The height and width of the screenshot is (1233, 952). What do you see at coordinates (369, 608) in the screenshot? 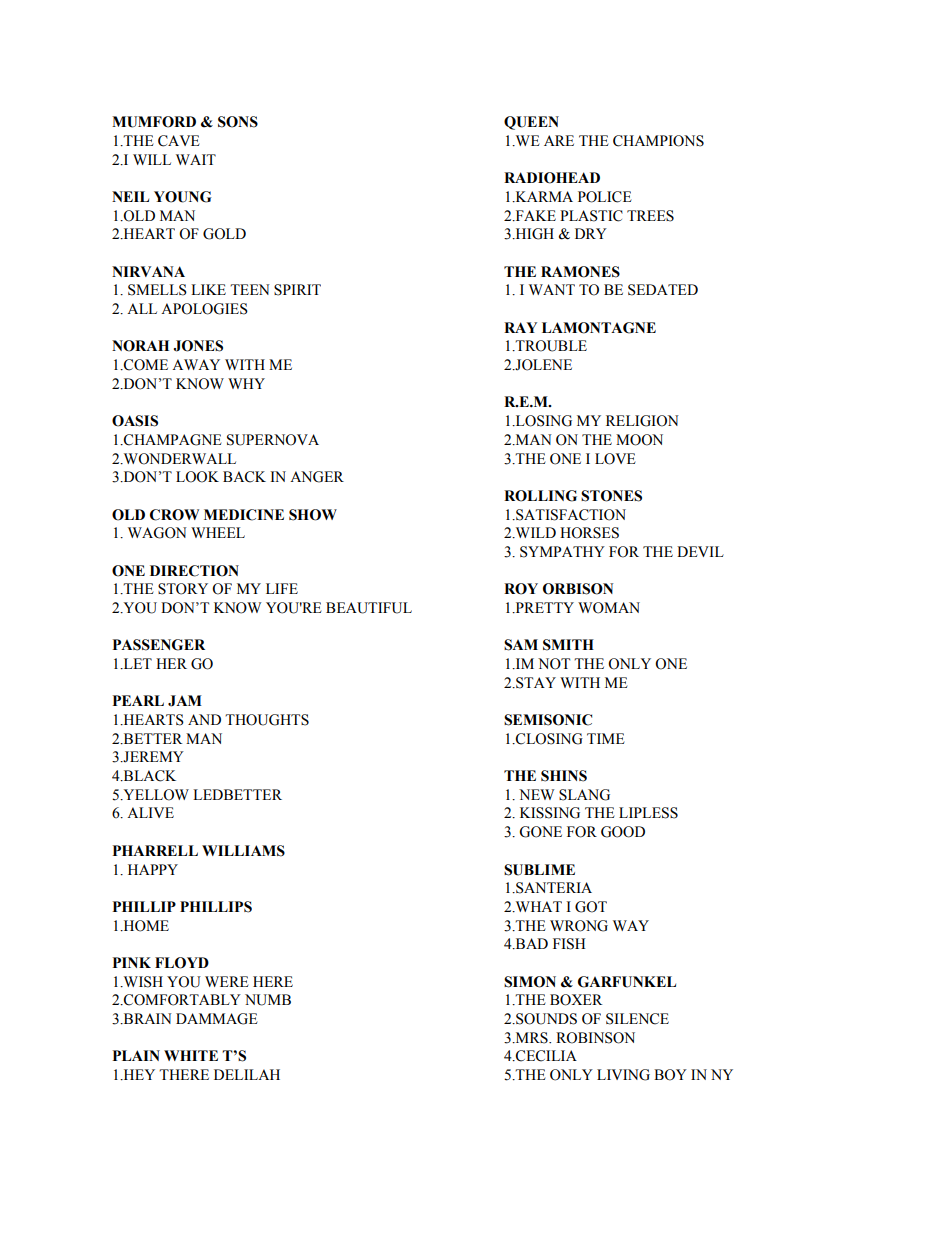
I see `BEAUTIFUL` at bounding box center [369, 608].
